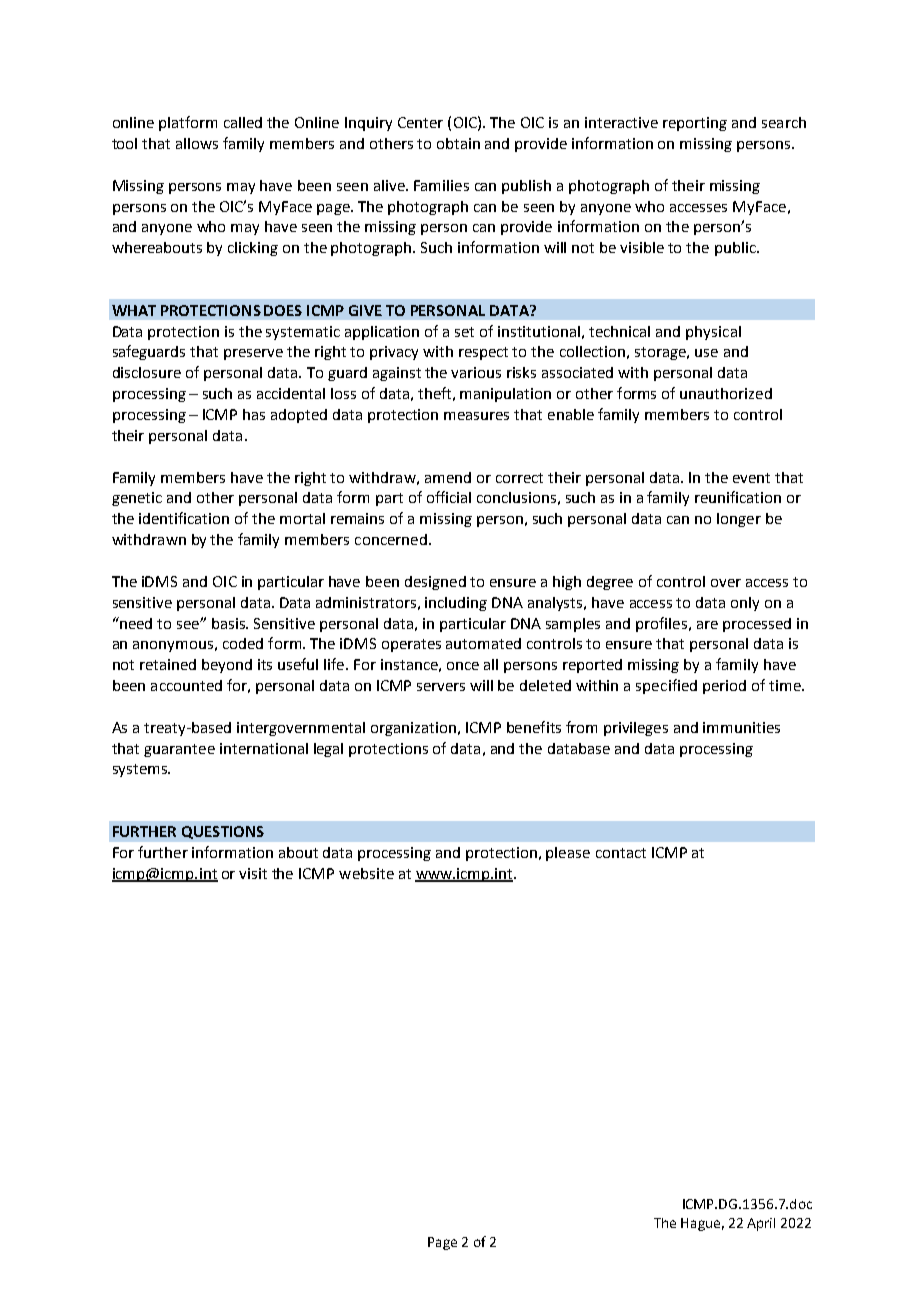  Describe the element at coordinates (726, 393) in the page. I see `unauthorized` at that location.
